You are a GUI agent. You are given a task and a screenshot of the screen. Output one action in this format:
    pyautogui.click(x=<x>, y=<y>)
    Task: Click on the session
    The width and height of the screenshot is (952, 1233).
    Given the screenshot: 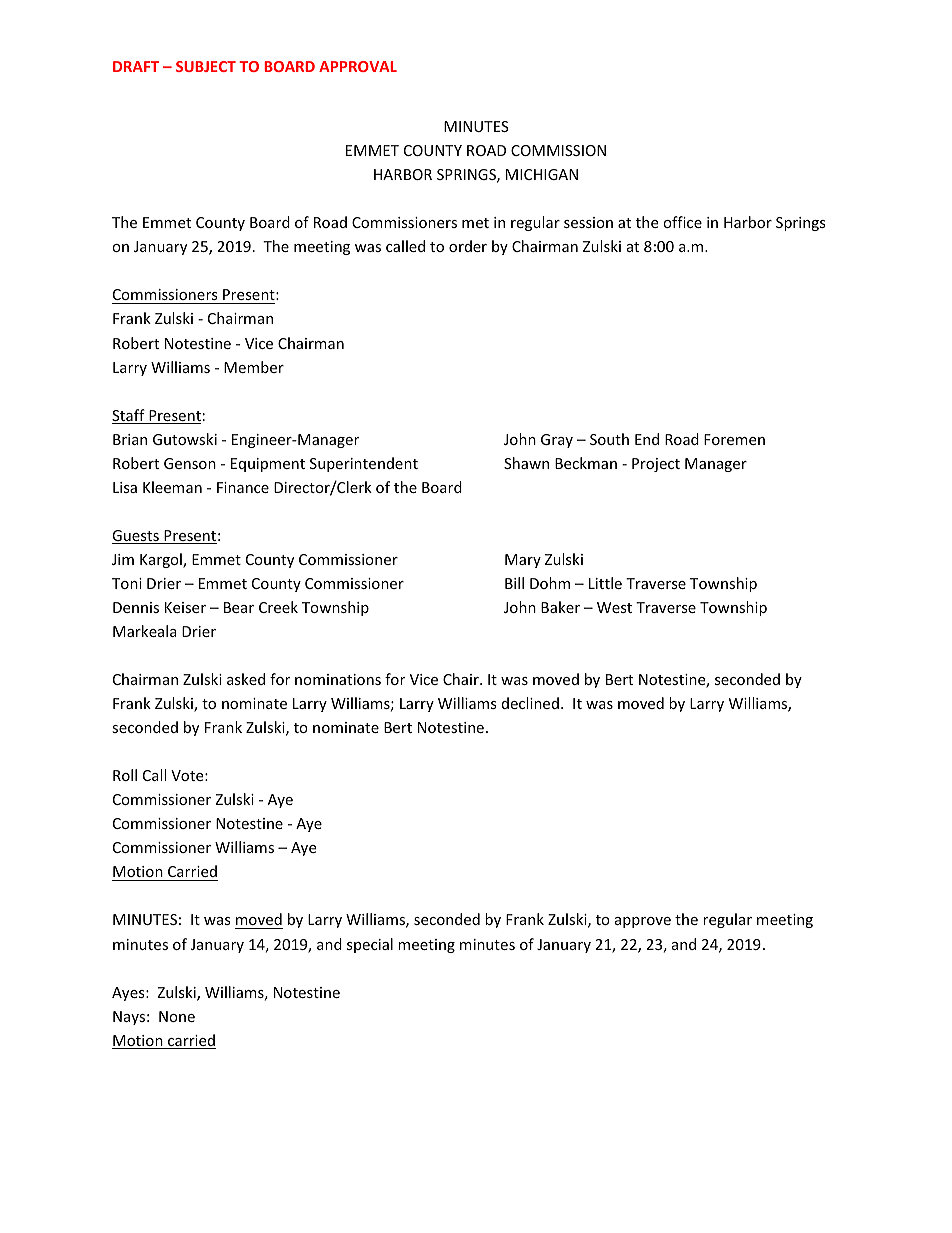 What is the action you would take?
    pyautogui.click(x=588, y=222)
